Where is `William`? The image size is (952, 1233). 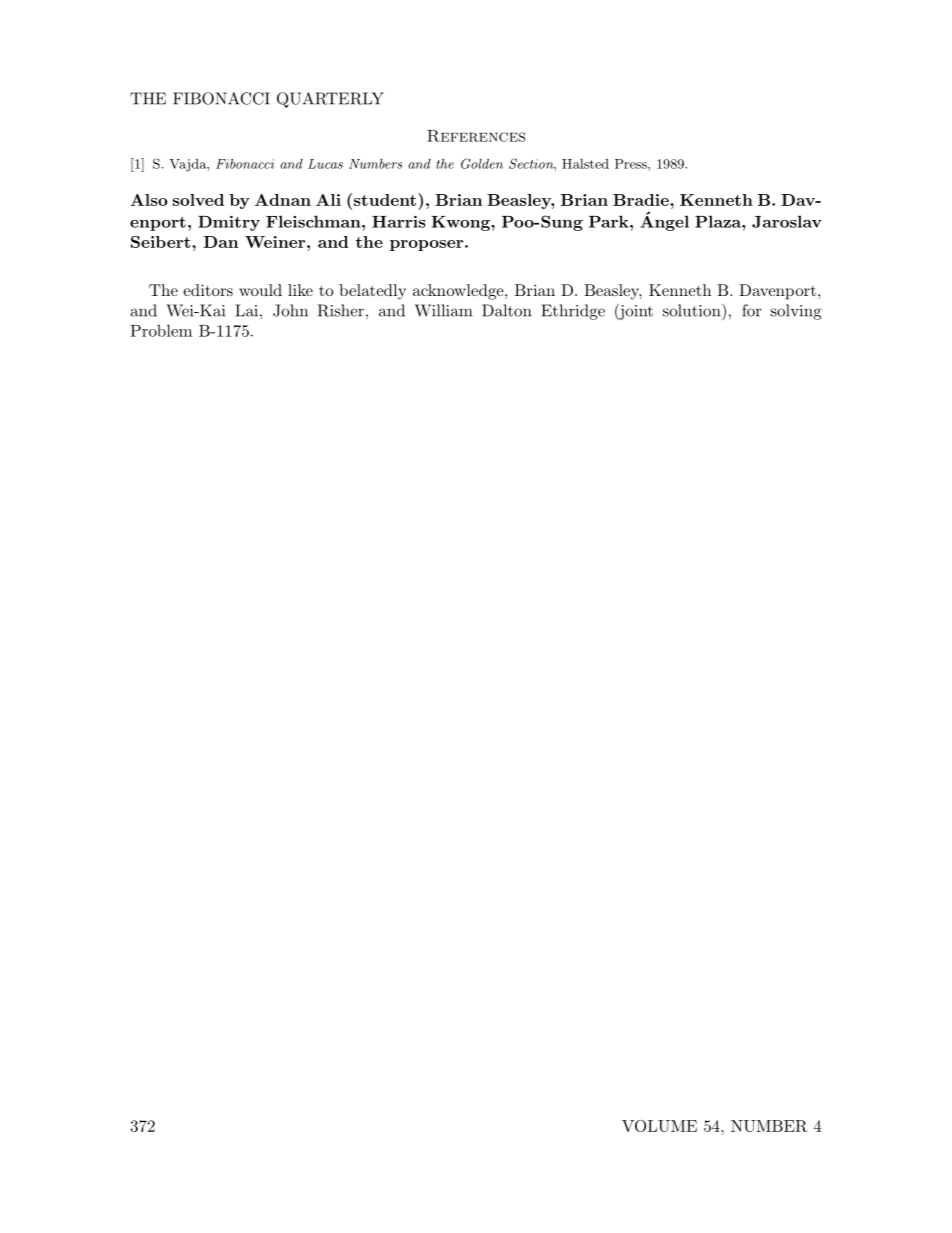 William is located at coordinates (443, 310).
